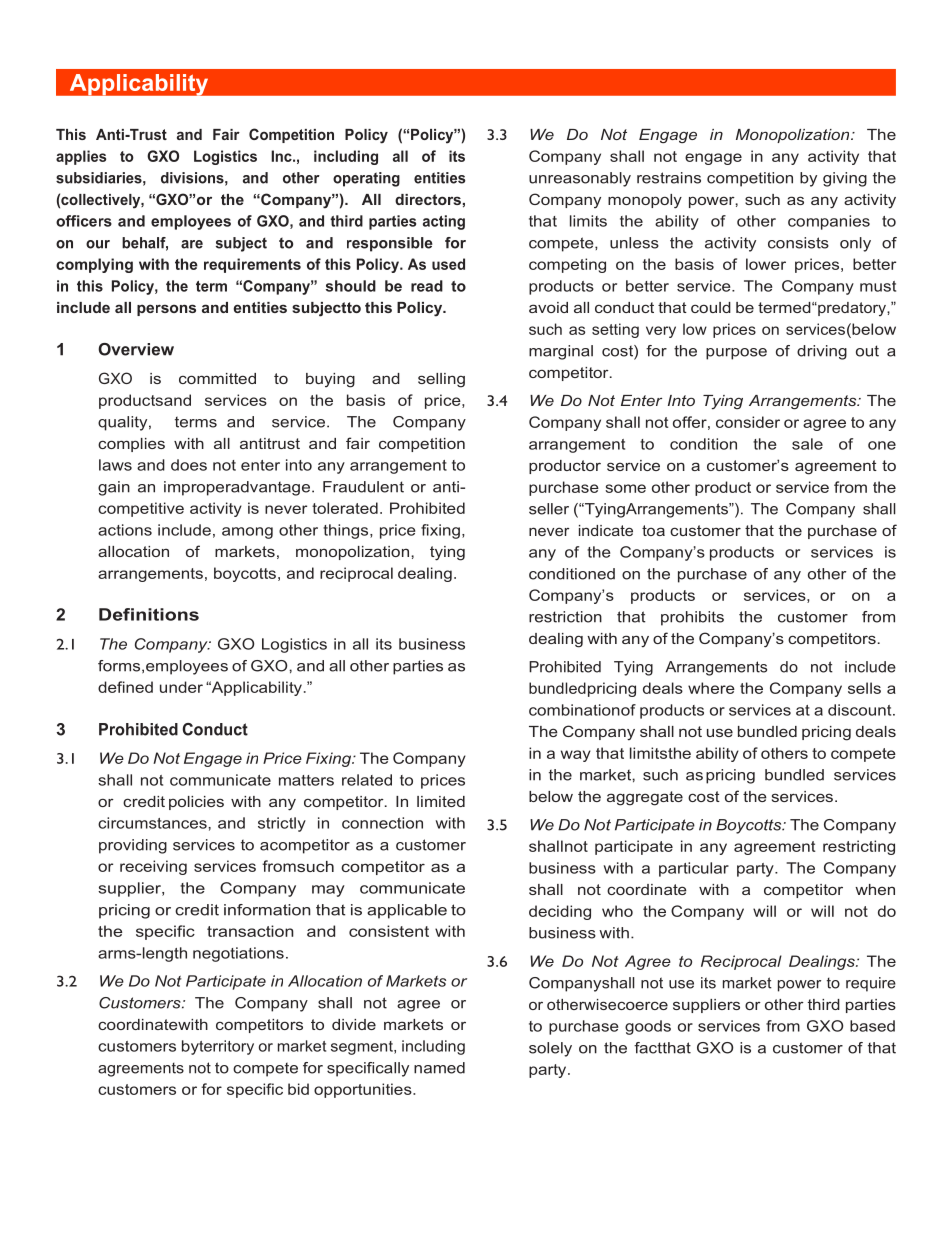 Image resolution: width=952 pixels, height=1233 pixels. Describe the element at coordinates (149, 614) in the page. I see `Definitions` at that location.
